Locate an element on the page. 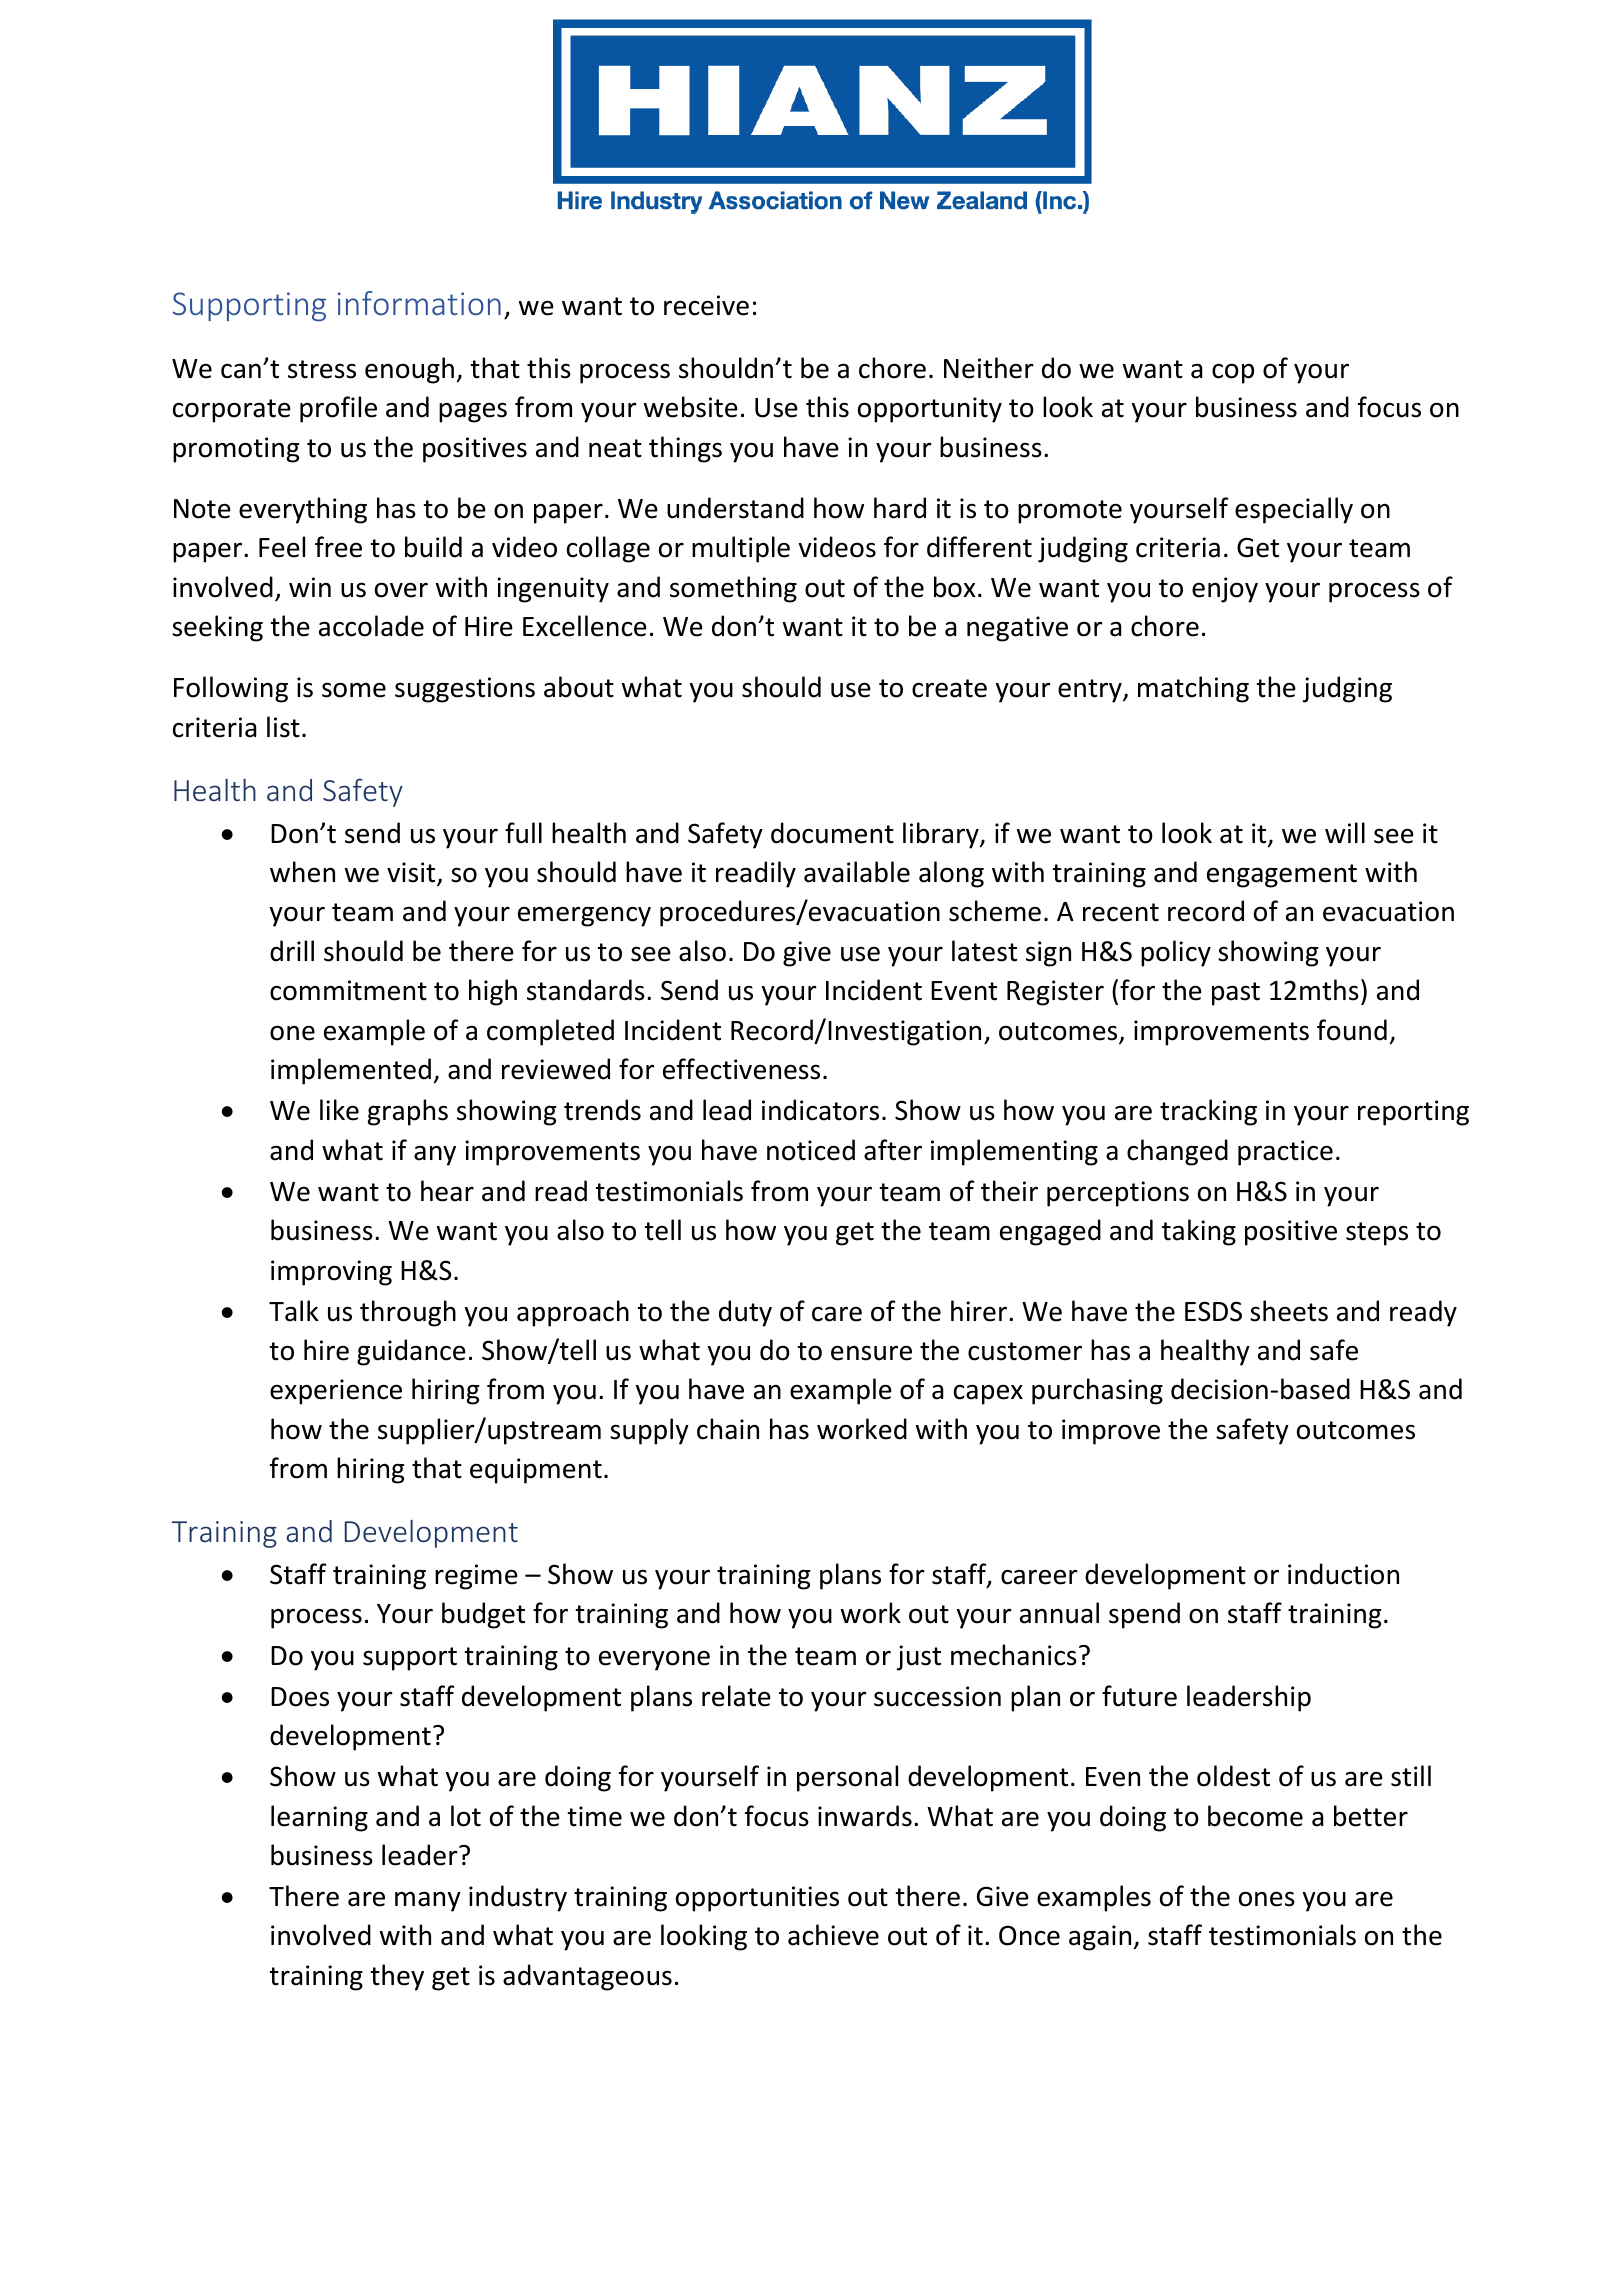 This page has width=1620, height=2291. stress is located at coordinates (322, 369).
